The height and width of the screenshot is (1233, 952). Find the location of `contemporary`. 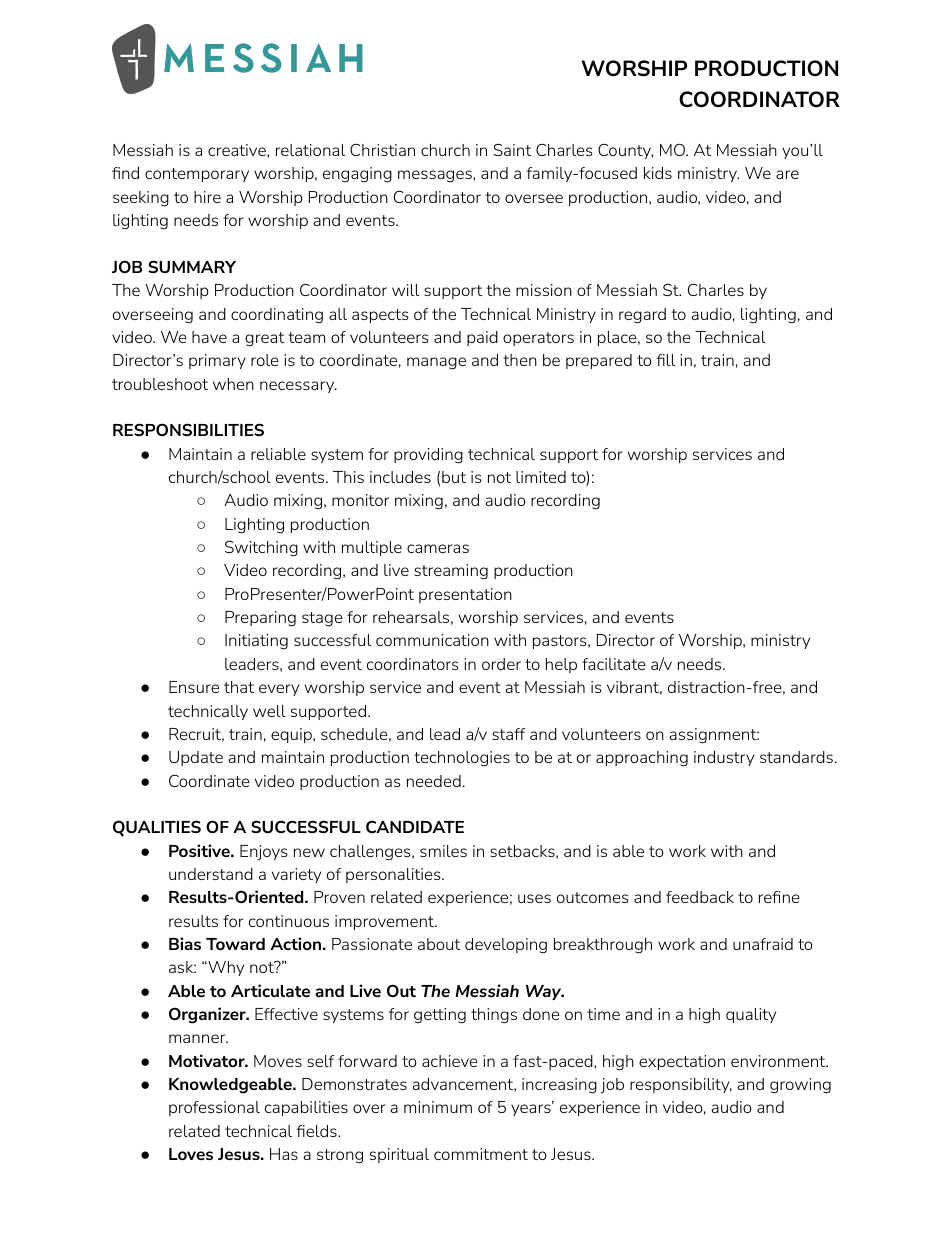

contemporary is located at coordinates (197, 175).
